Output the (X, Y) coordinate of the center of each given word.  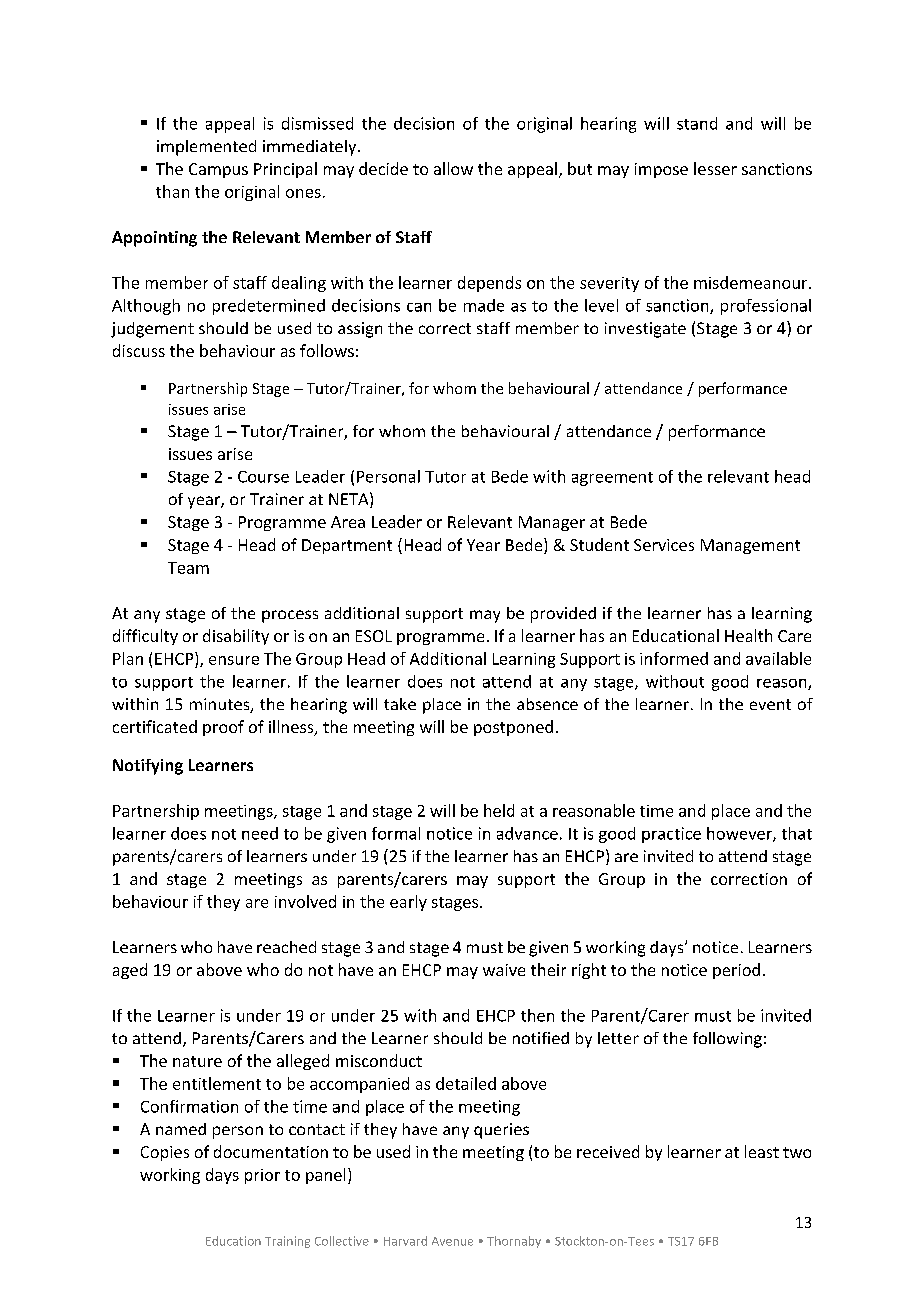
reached (286, 947)
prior (262, 1176)
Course (263, 477)
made (484, 305)
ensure (234, 660)
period (736, 971)
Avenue (452, 1241)
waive (504, 970)
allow (453, 168)
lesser (715, 168)
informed (674, 658)
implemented (206, 148)
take (400, 704)
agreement (612, 479)
